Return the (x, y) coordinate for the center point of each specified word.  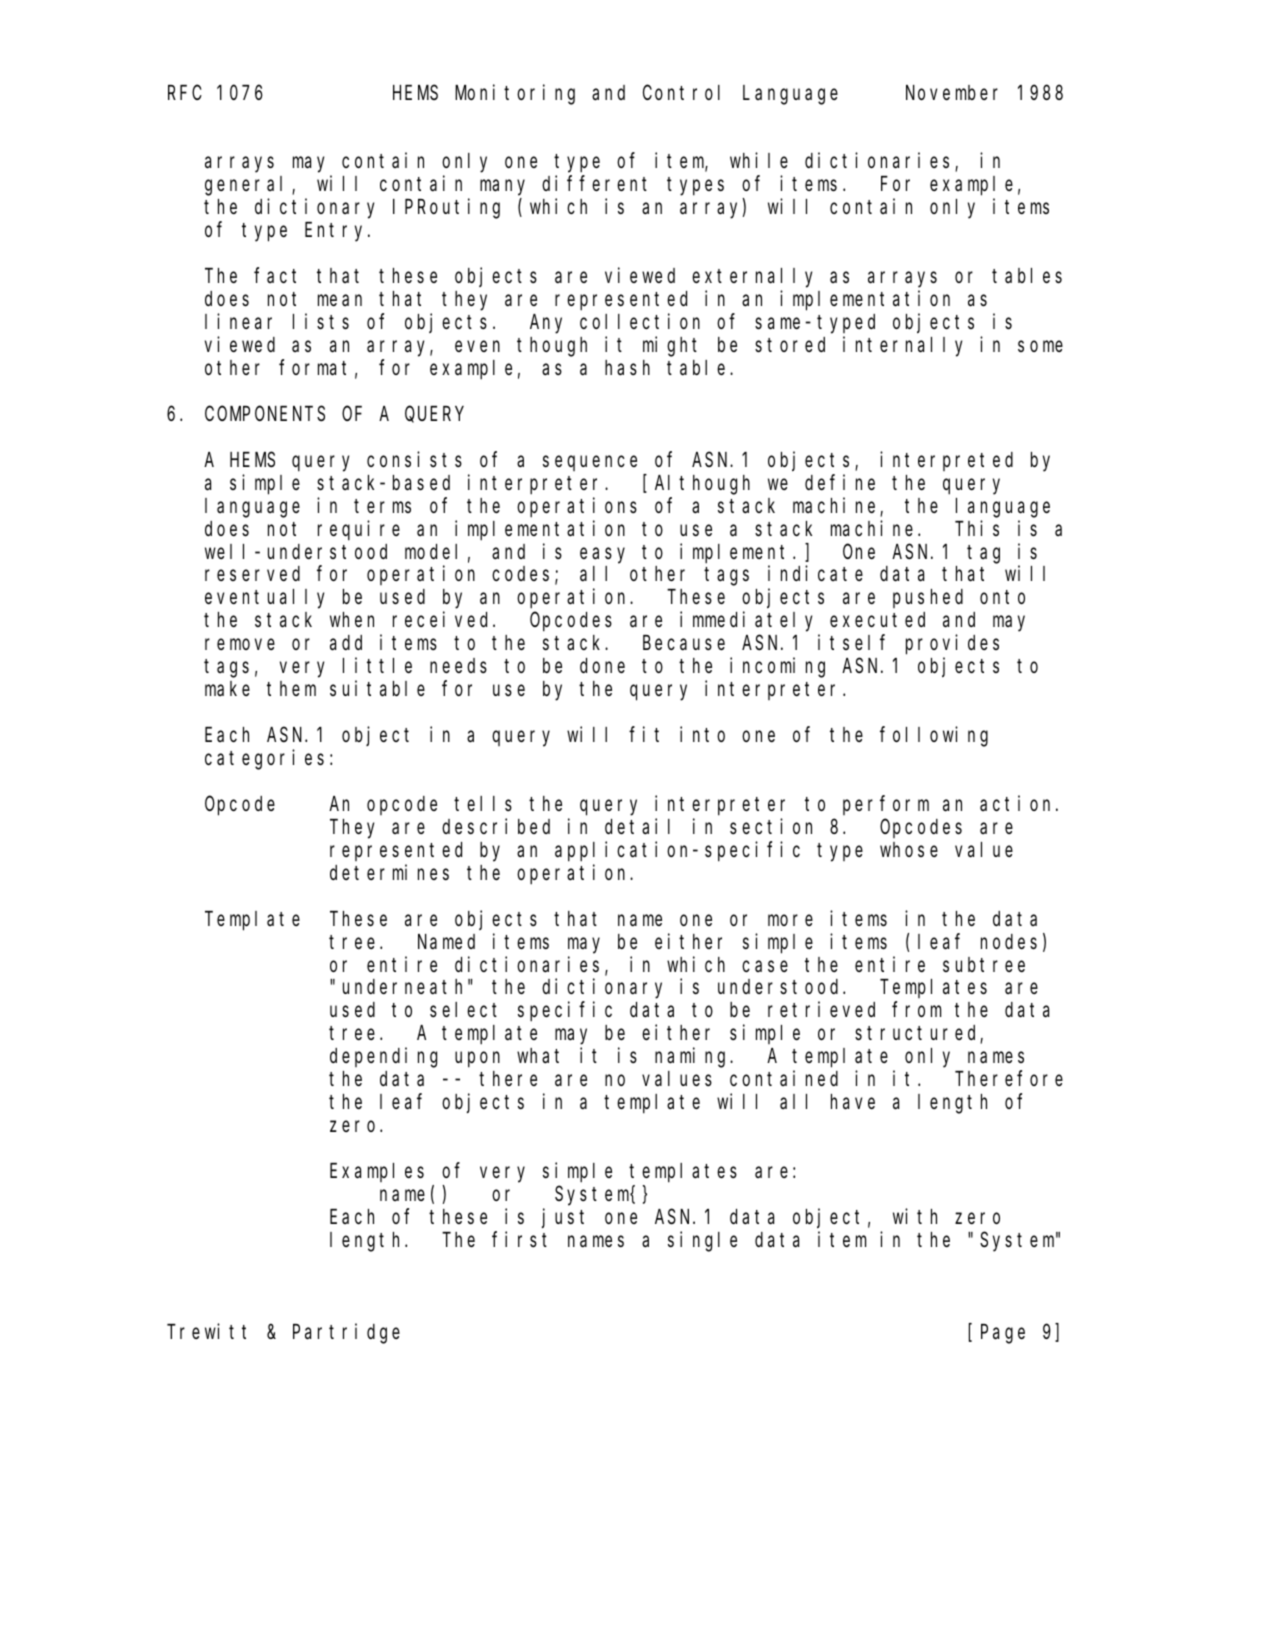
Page (1003, 1334)
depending (383, 1058)
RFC (185, 93)
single (702, 1241)
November (952, 92)
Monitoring (515, 94)
